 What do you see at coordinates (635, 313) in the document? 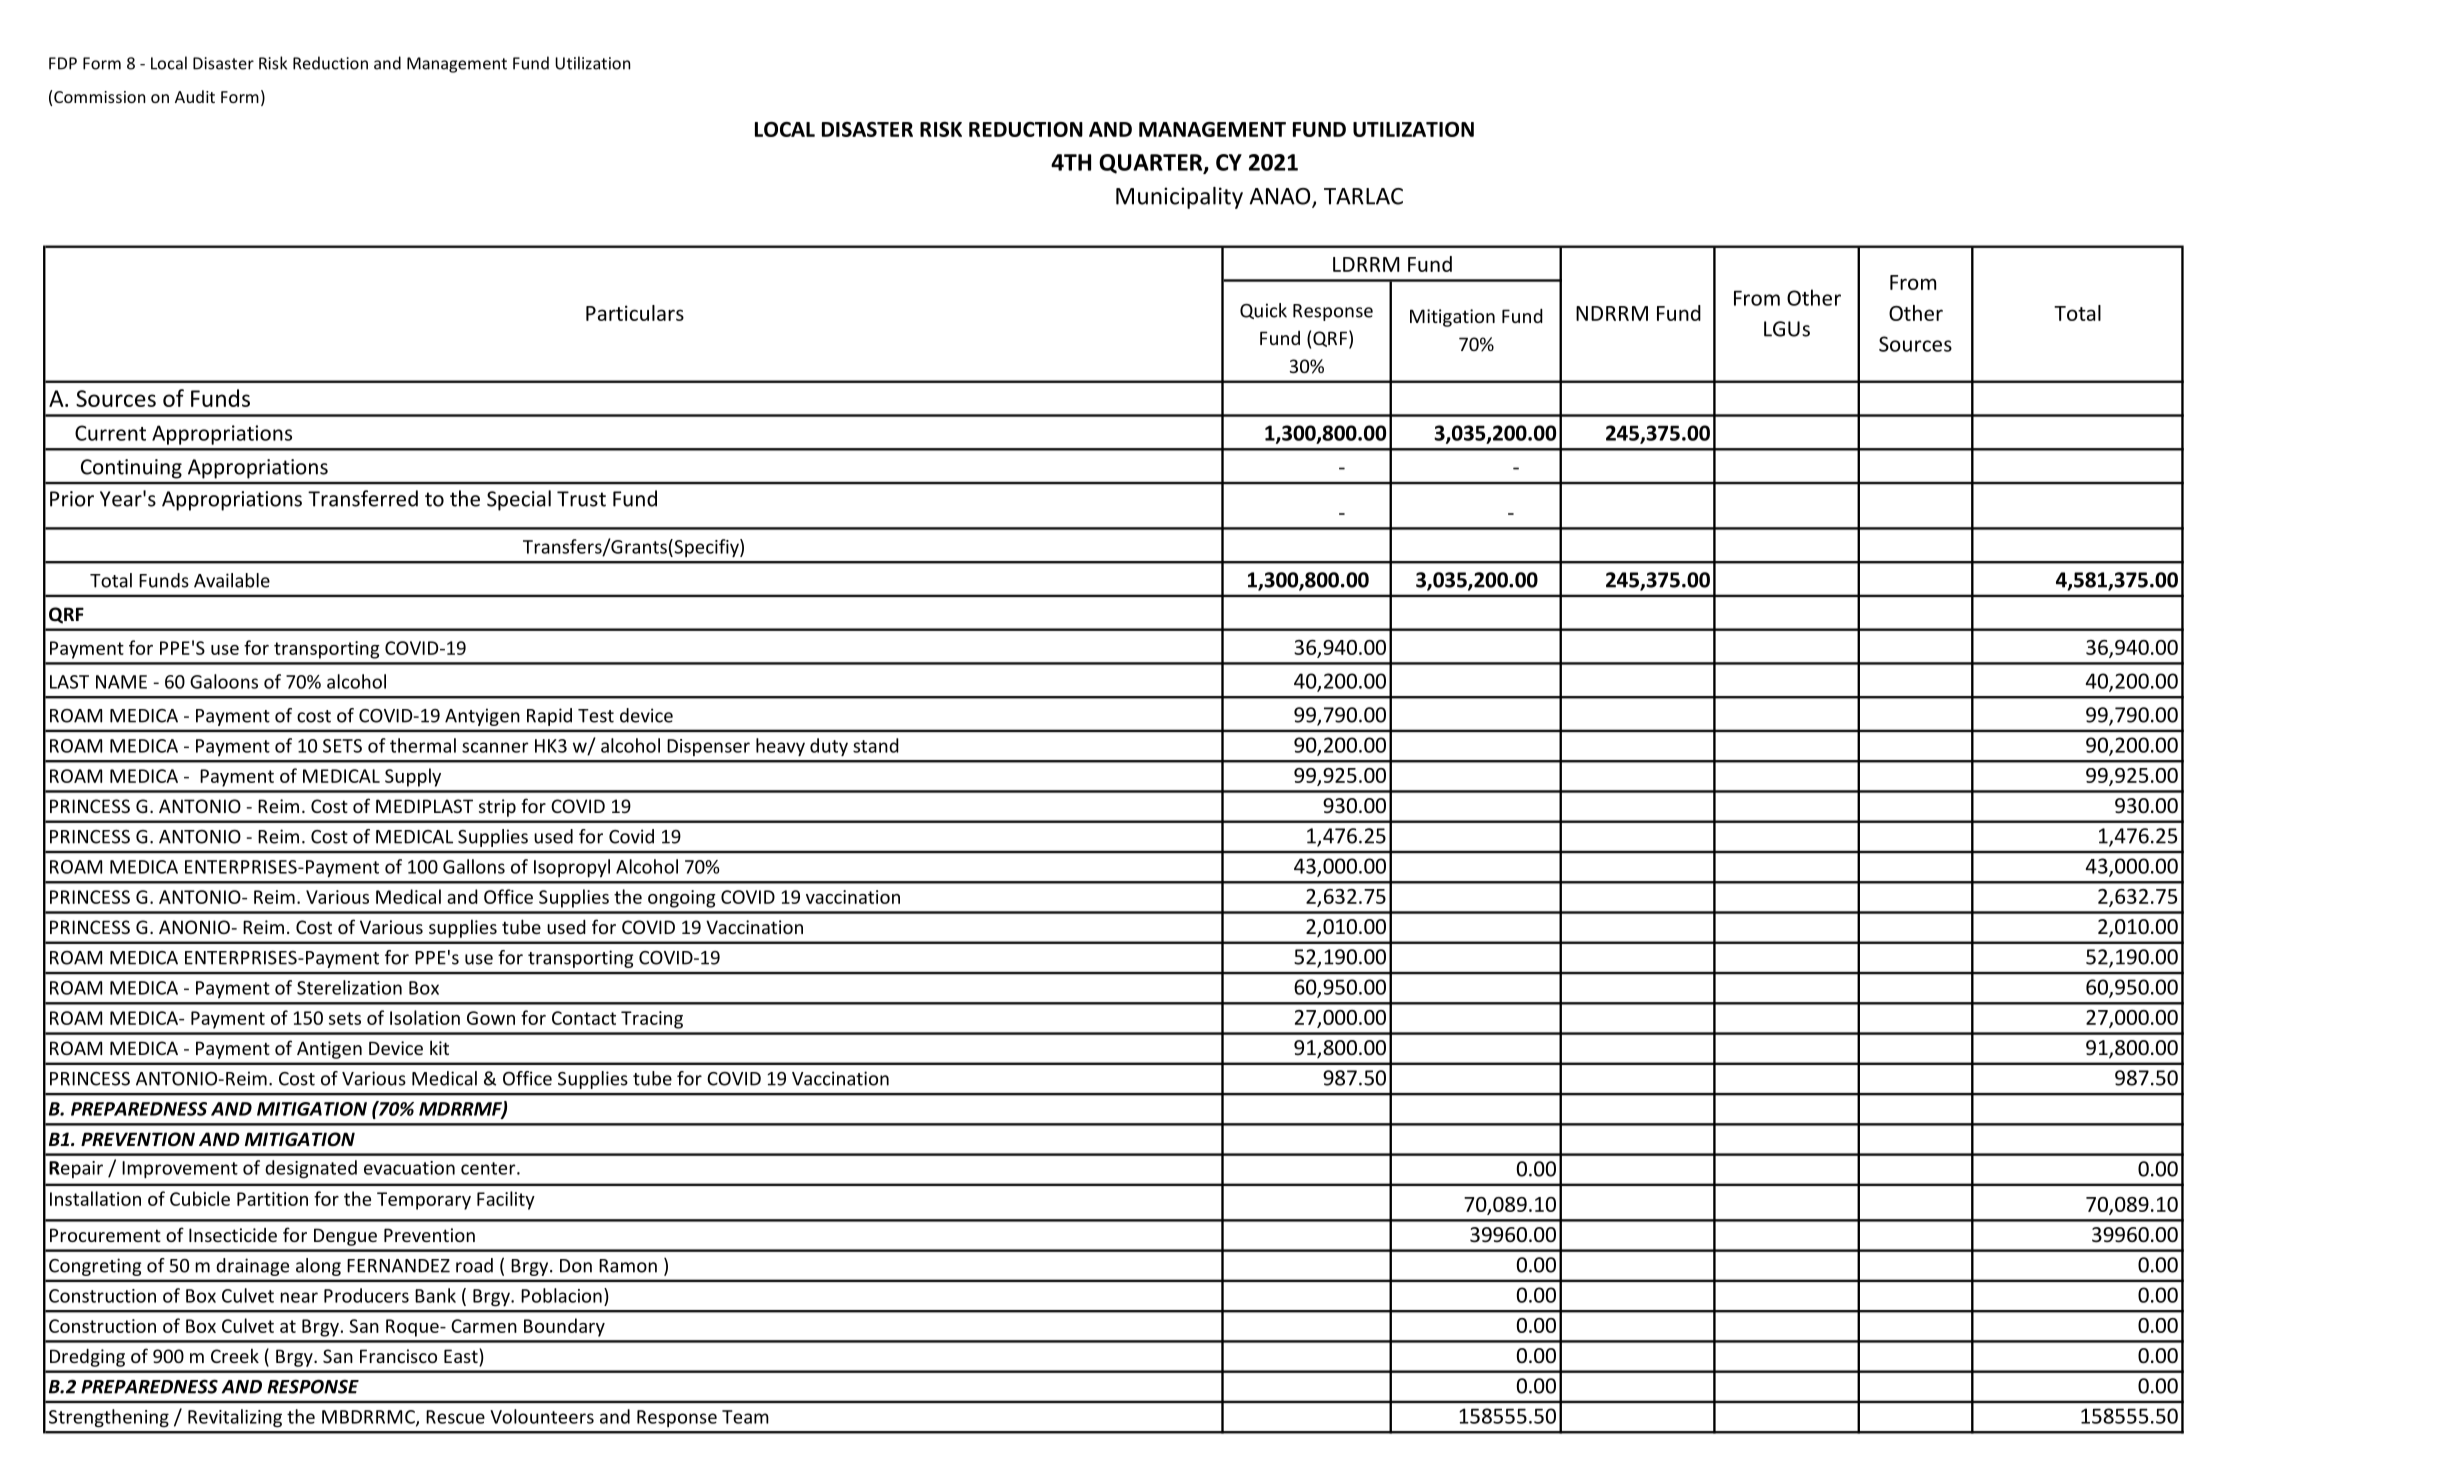
I see `Particulars` at bounding box center [635, 313].
